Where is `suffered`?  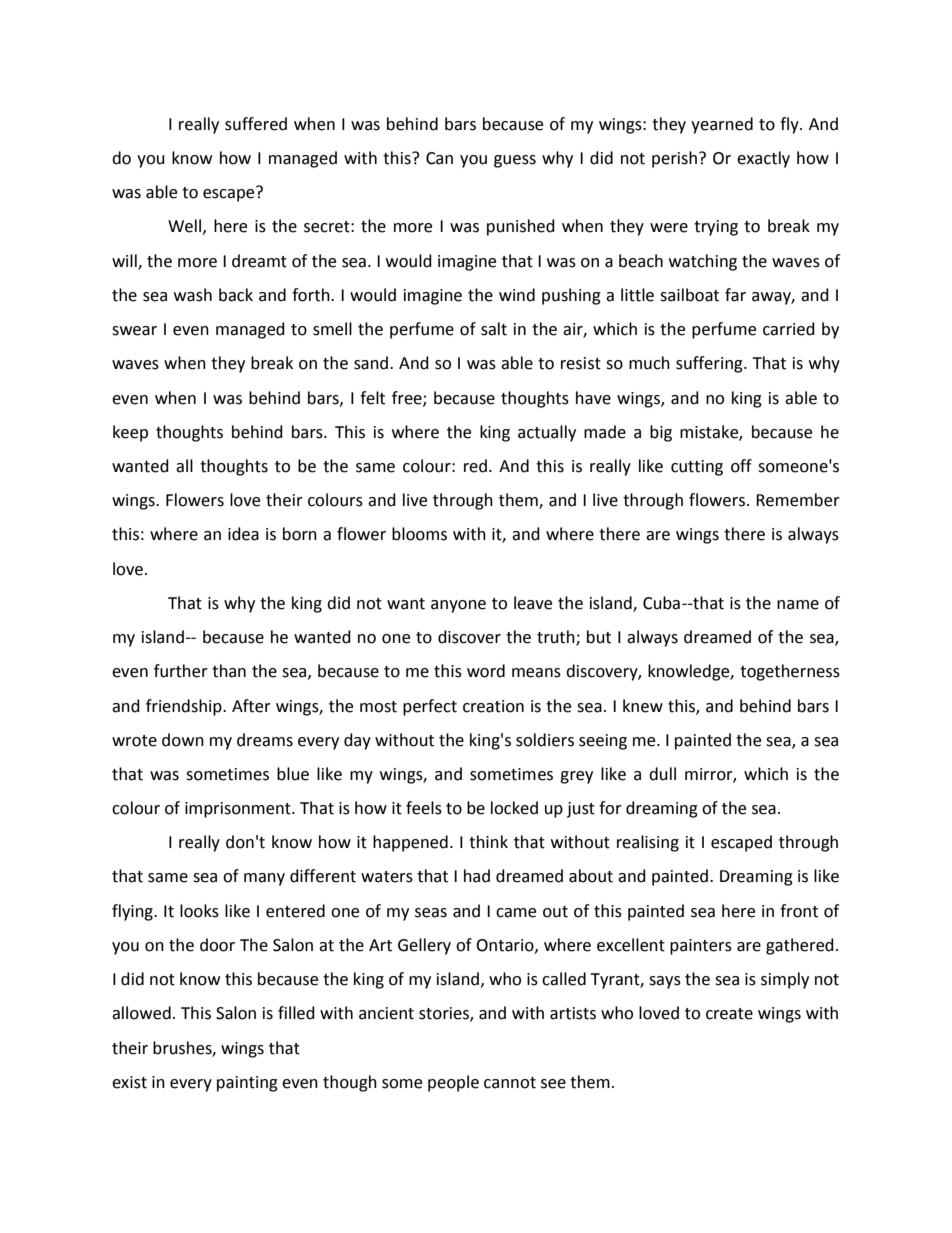
suffered is located at coordinates (256, 124).
